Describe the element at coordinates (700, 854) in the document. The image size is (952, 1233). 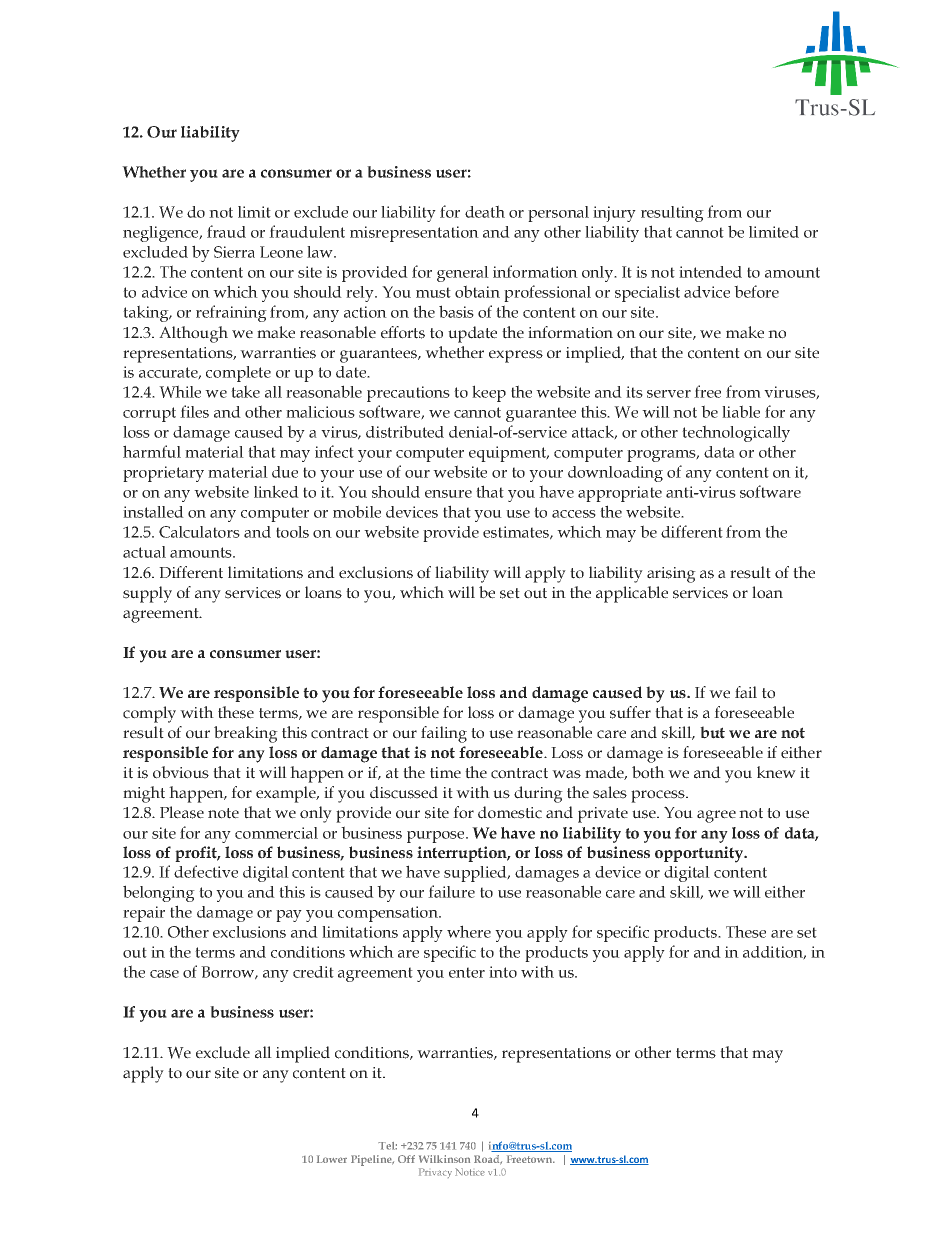
I see `opportunity` at that location.
